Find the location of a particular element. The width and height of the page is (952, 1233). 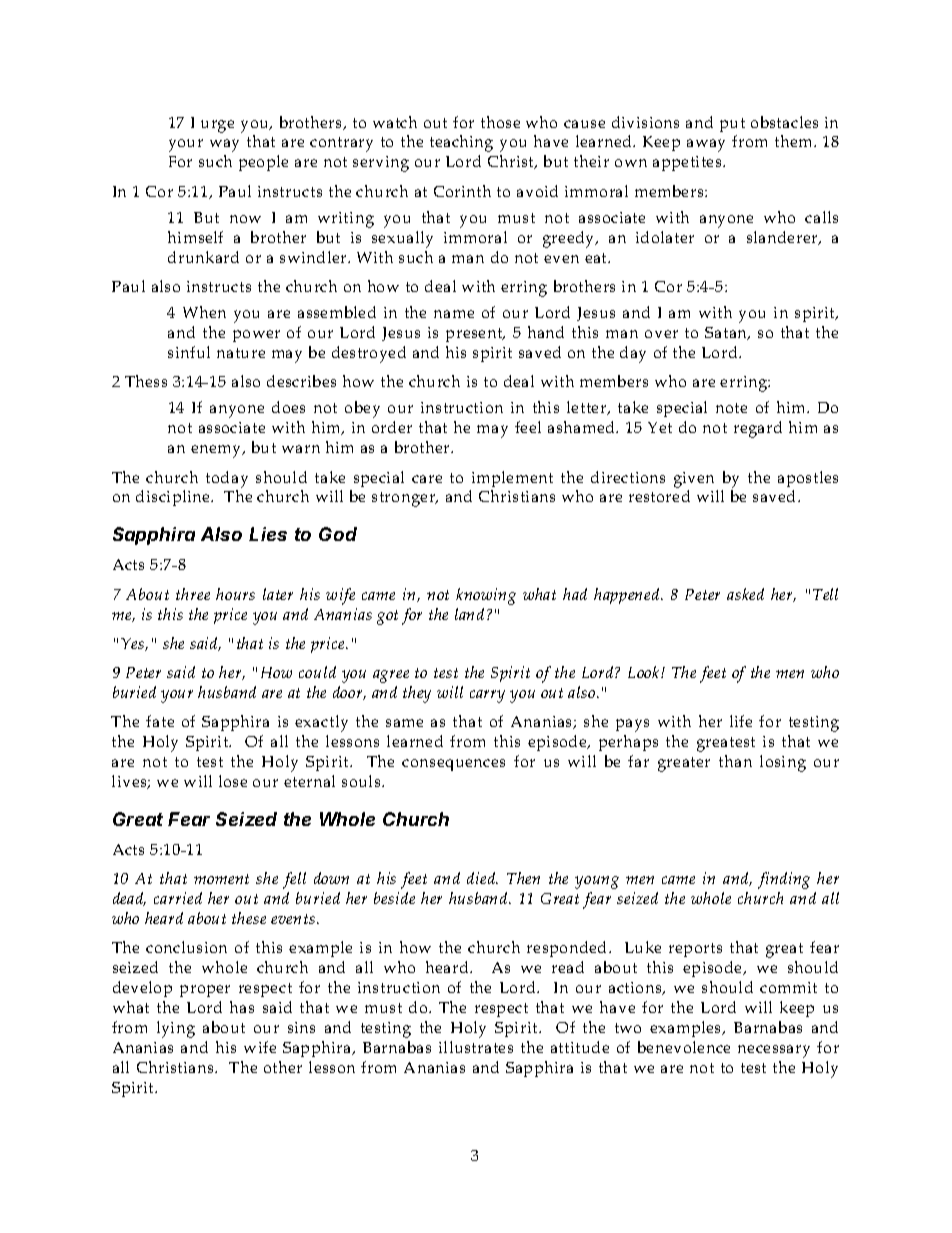

regard is located at coordinates (758, 429).
